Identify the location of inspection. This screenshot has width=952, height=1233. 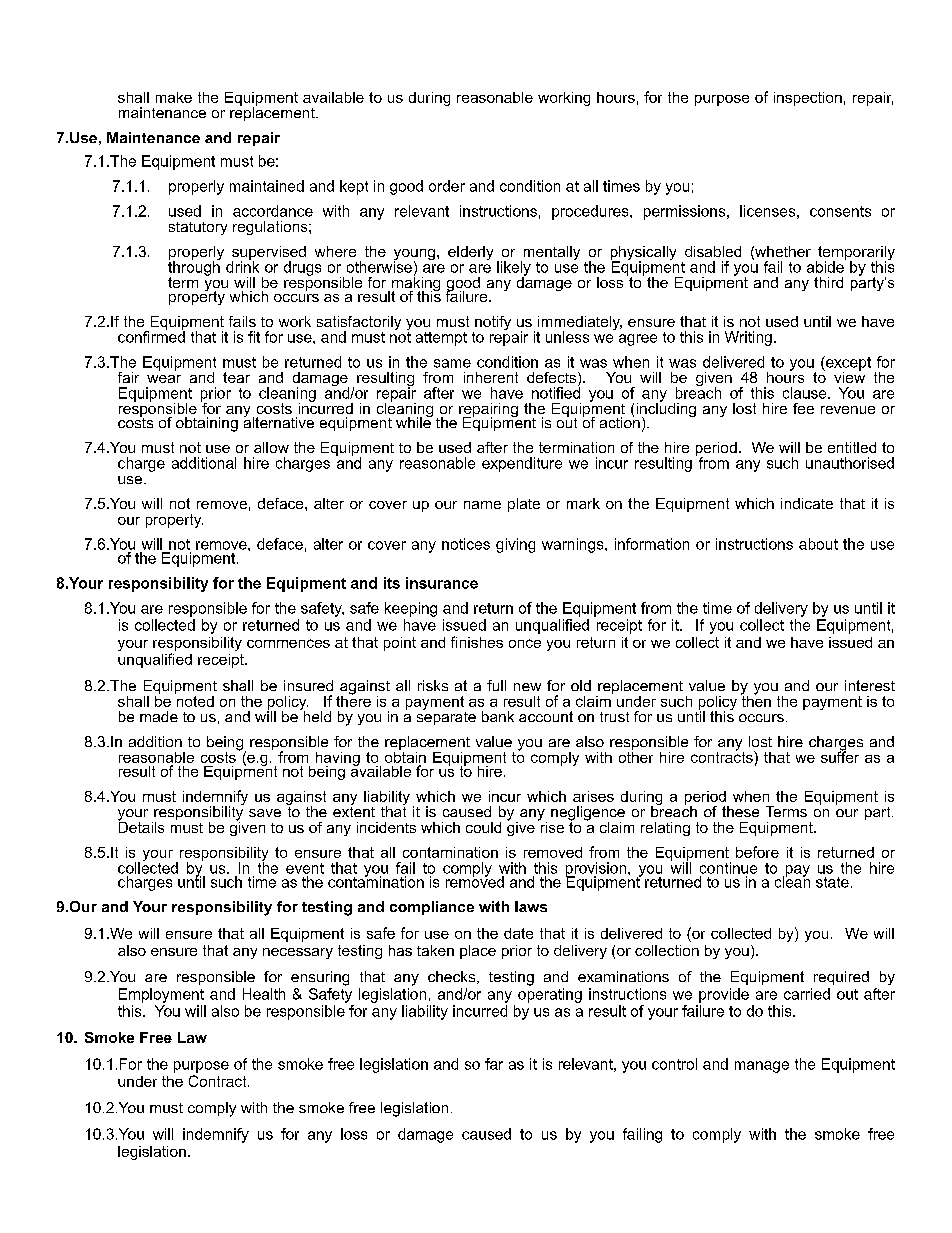
(808, 99).
